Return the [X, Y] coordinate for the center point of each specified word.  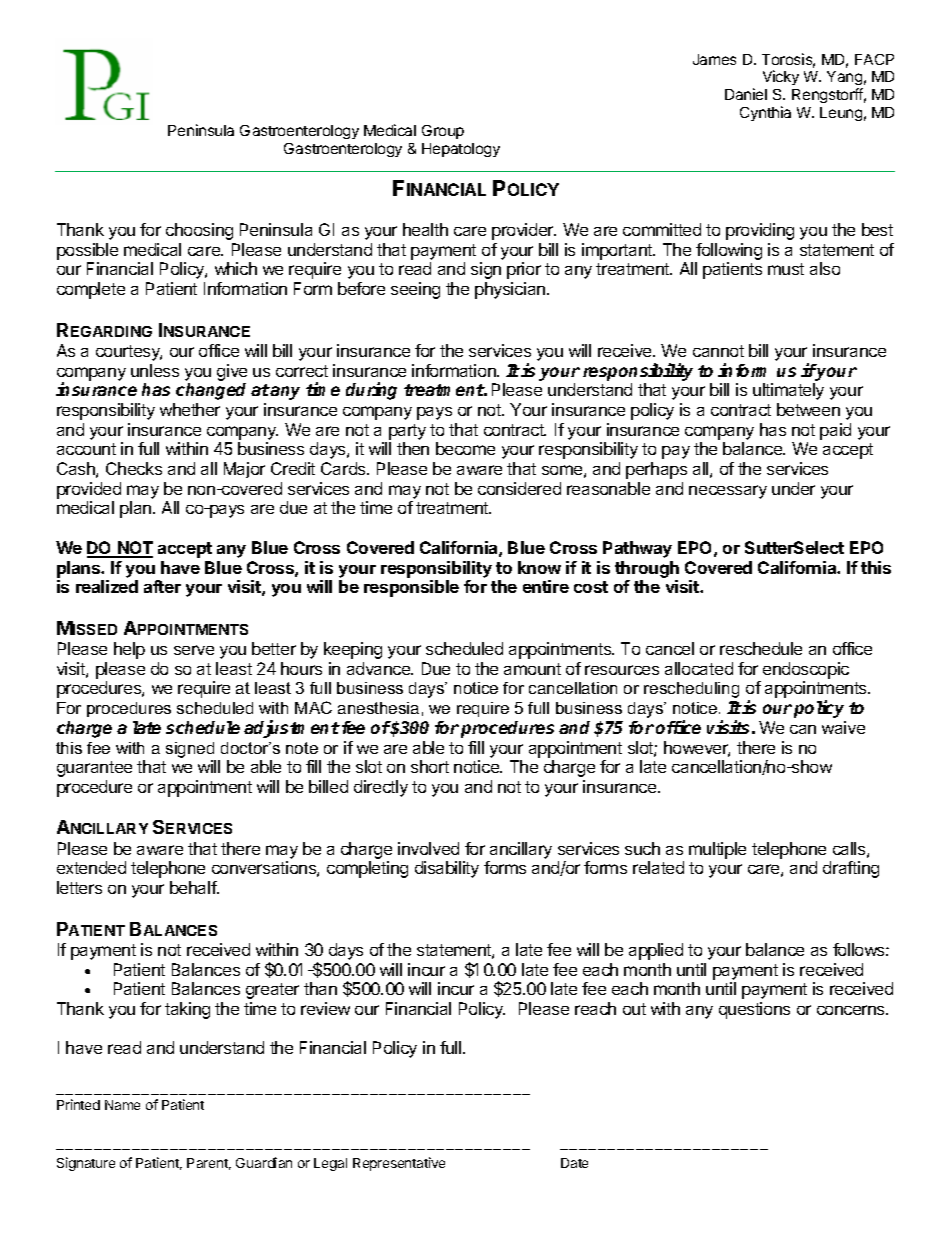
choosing [199, 231]
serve [194, 650]
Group [443, 132]
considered [519, 488]
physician [510, 290]
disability [447, 869]
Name [122, 1105]
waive [843, 727]
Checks [134, 468]
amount [532, 669]
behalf [194, 887]
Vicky [781, 77]
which [236, 268]
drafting [851, 869]
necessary [728, 492]
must [786, 269]
